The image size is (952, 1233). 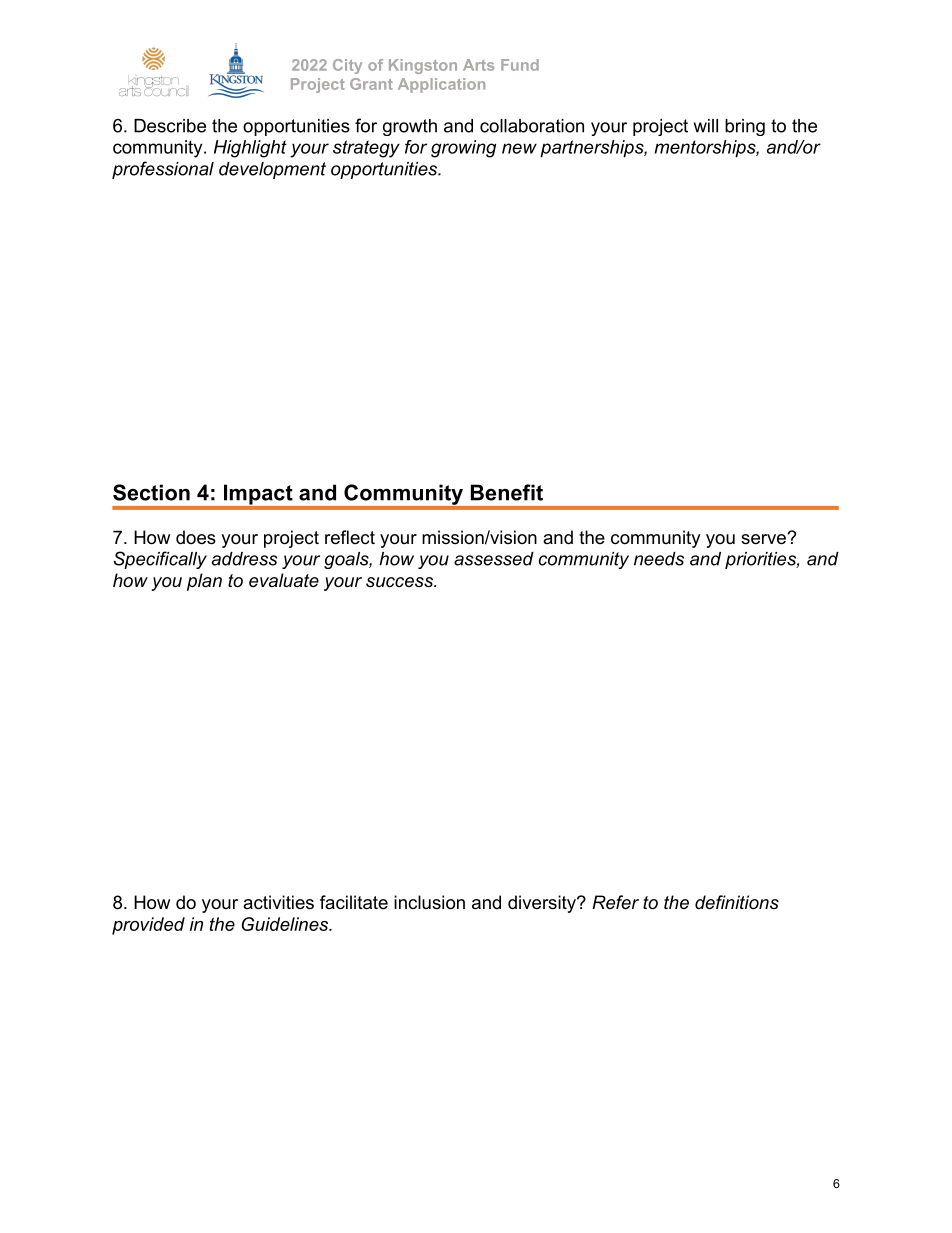 I want to click on needs, so click(x=659, y=559).
